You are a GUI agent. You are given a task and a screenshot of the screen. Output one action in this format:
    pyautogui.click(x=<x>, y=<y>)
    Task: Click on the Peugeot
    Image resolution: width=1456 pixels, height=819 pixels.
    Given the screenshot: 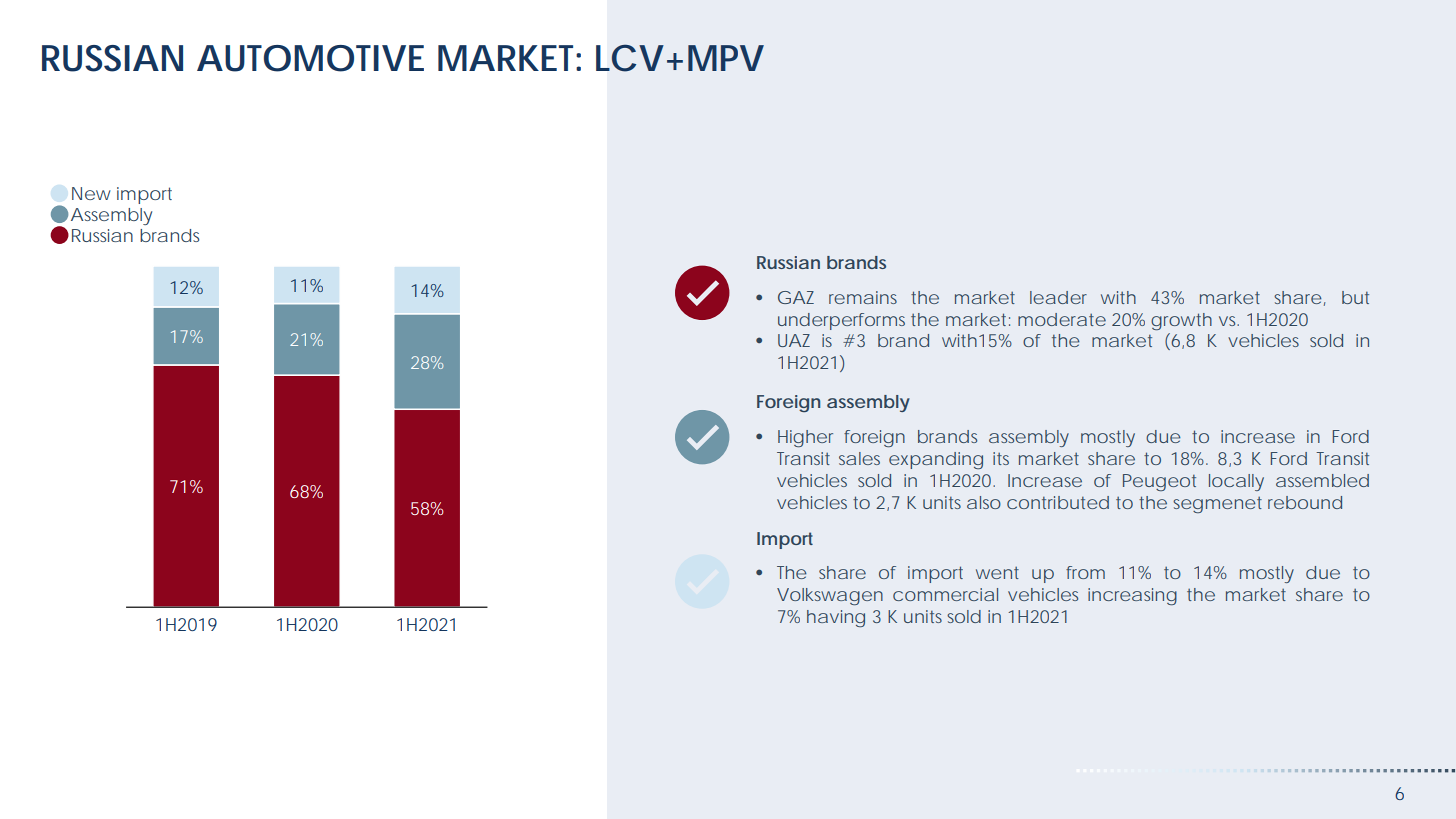 What is the action you would take?
    pyautogui.click(x=1159, y=482)
